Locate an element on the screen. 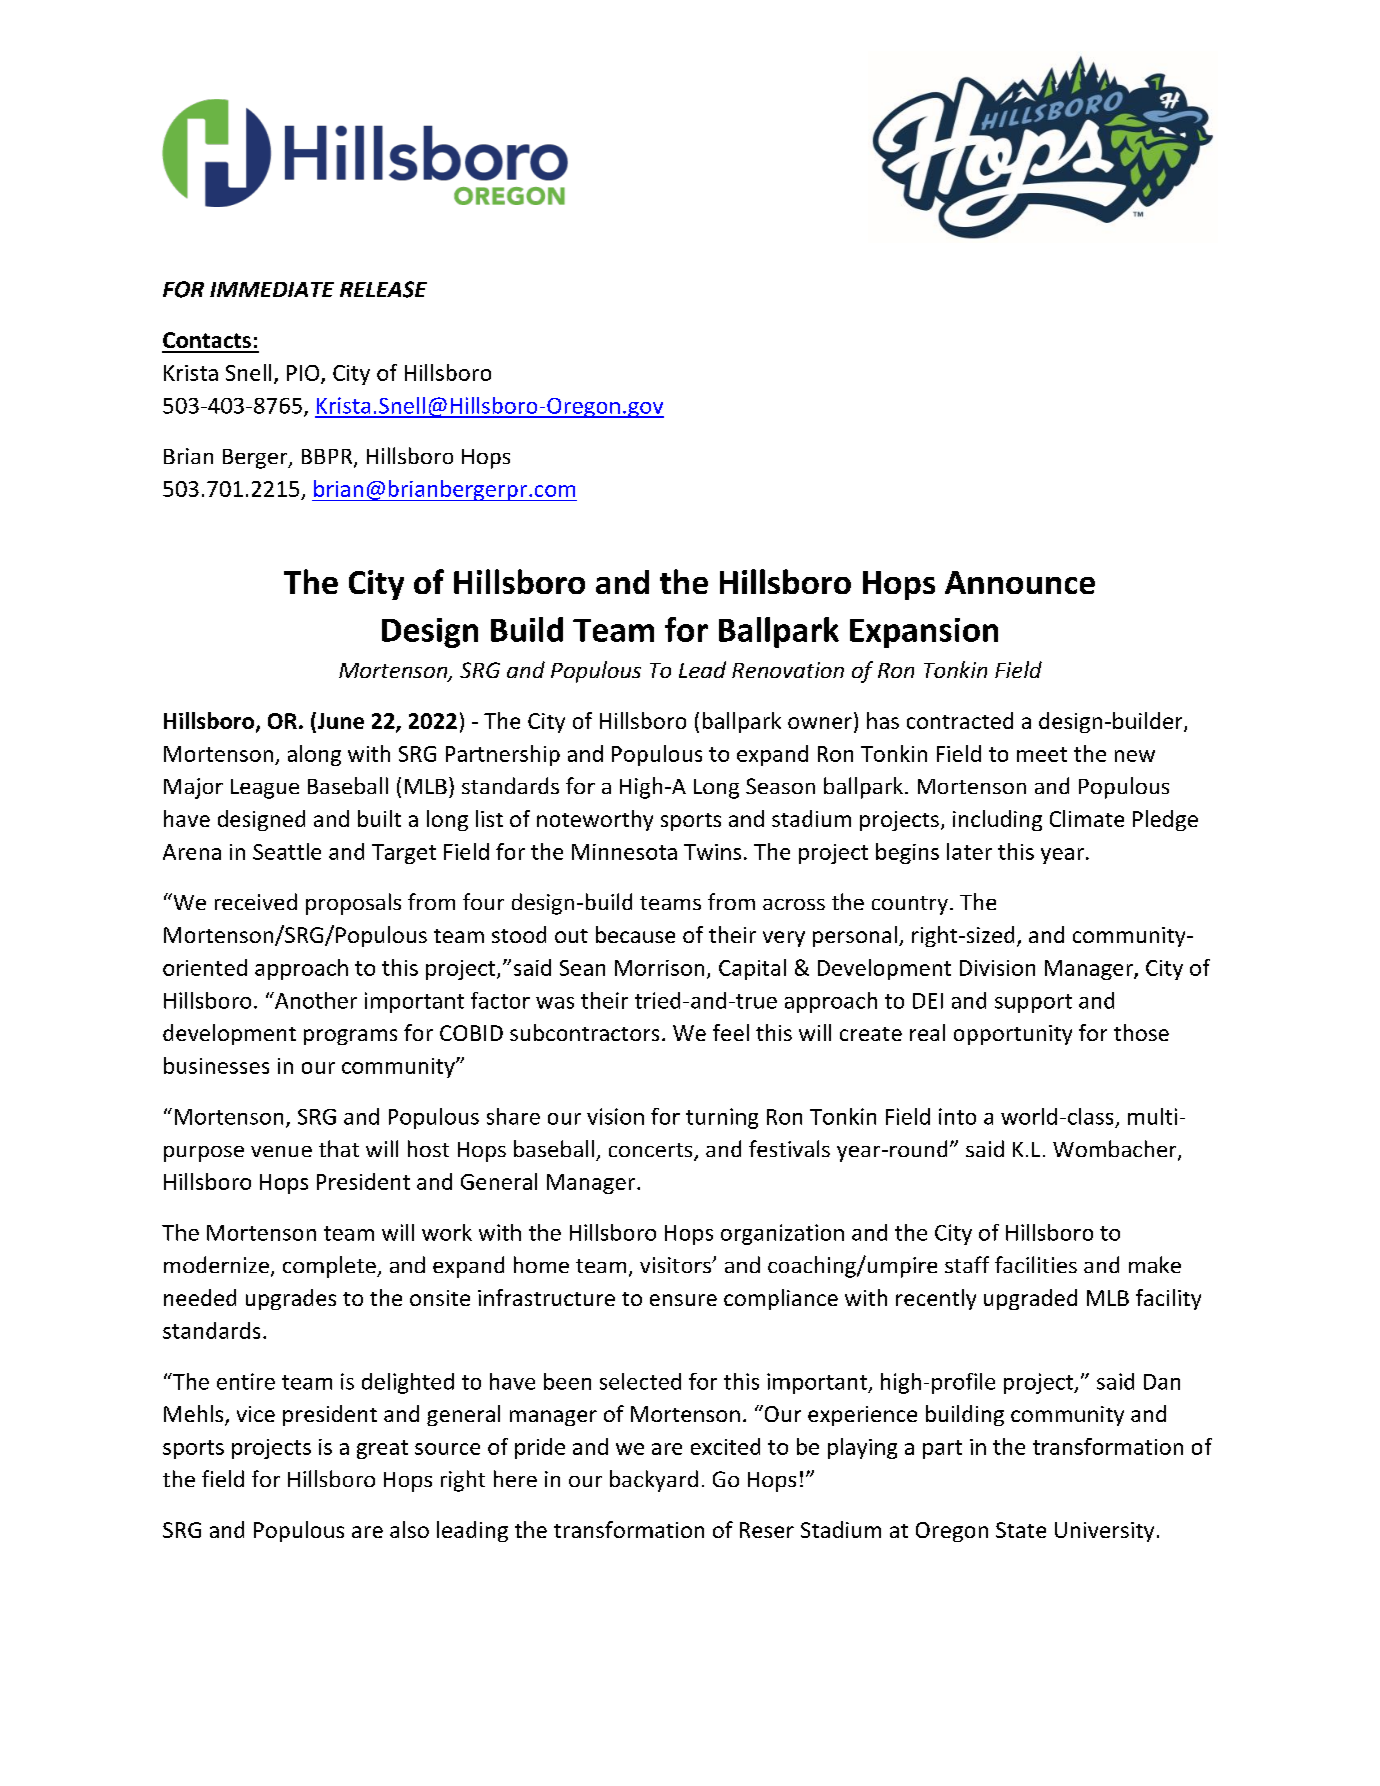 This screenshot has width=1380, height=1786. turning is located at coordinates (722, 1118).
